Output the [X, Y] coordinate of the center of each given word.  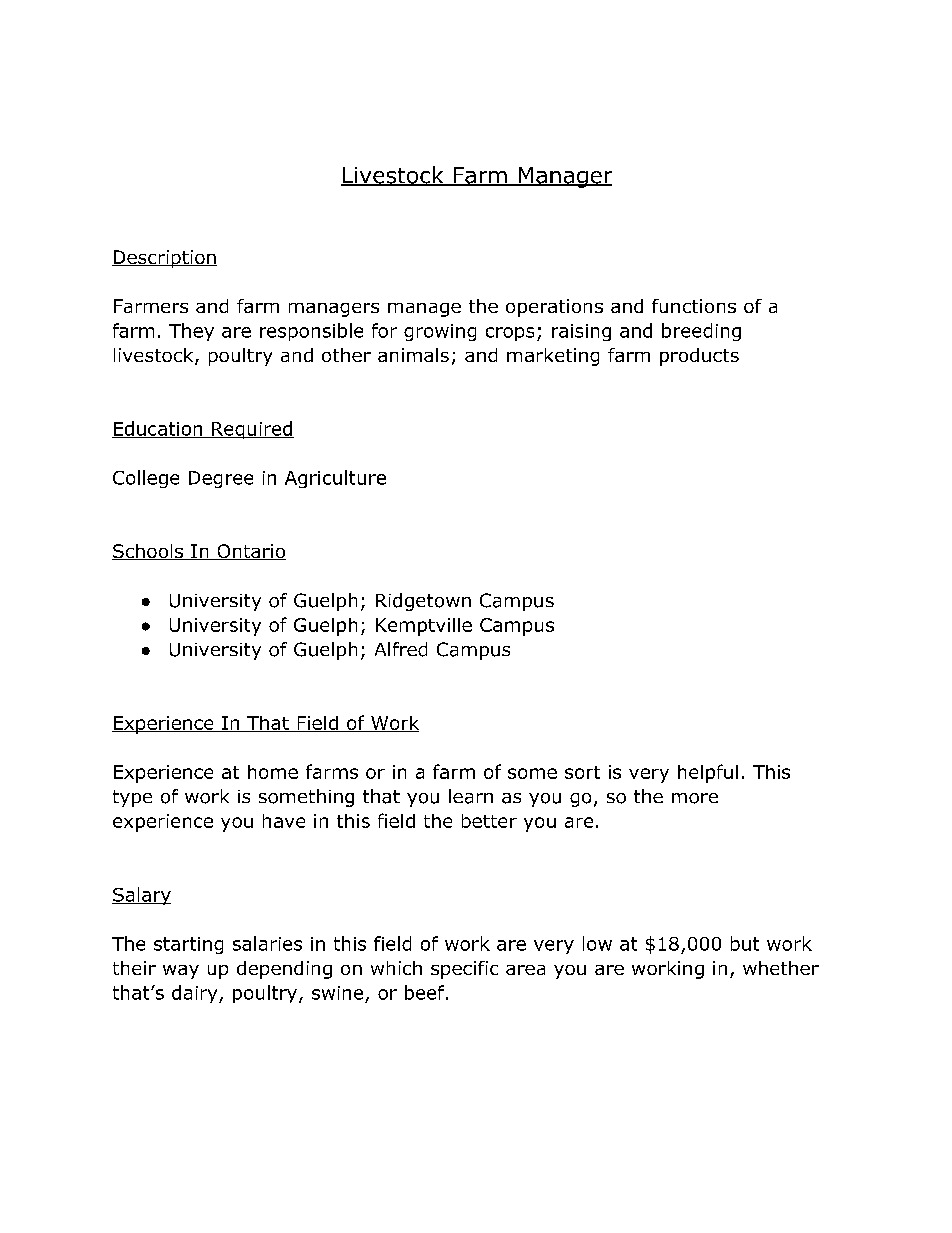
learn [471, 796]
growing [440, 332]
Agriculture [335, 479]
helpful [708, 773]
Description [164, 259]
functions [694, 306]
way [181, 972]
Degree [221, 479]
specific [464, 970]
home [273, 772]
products [699, 357]
